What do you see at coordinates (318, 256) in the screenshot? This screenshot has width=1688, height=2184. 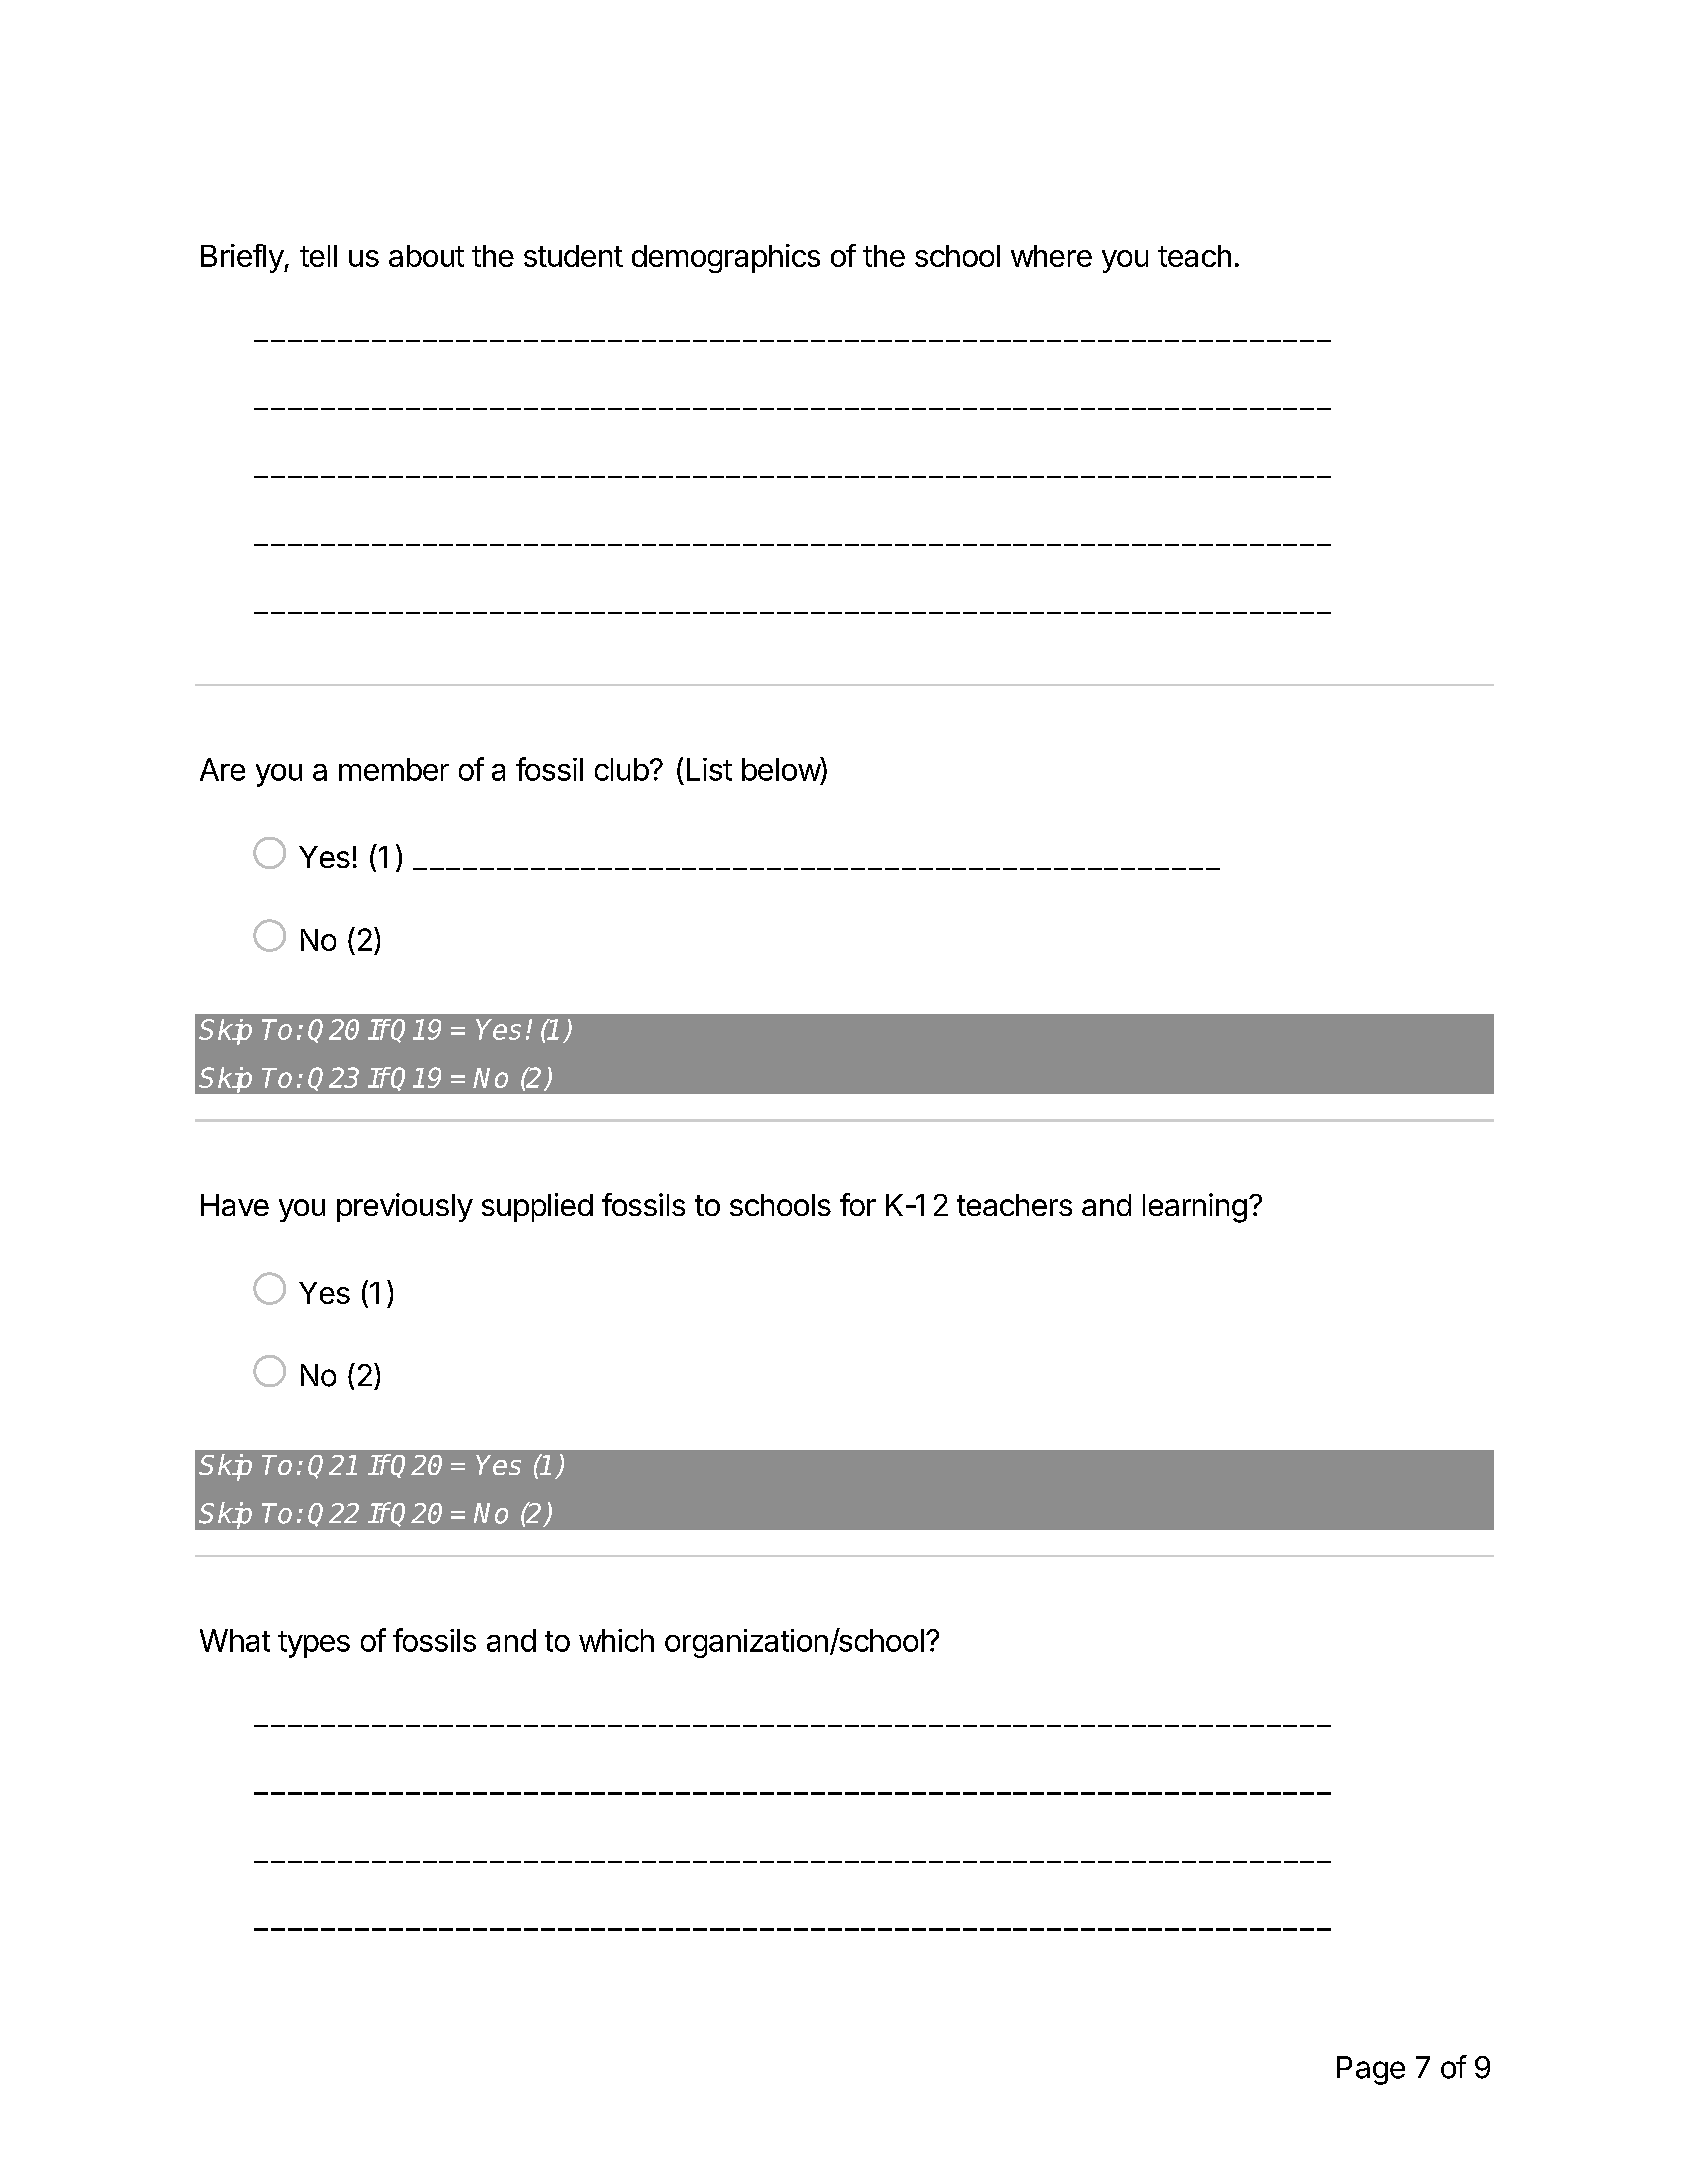 I see `tell` at bounding box center [318, 256].
